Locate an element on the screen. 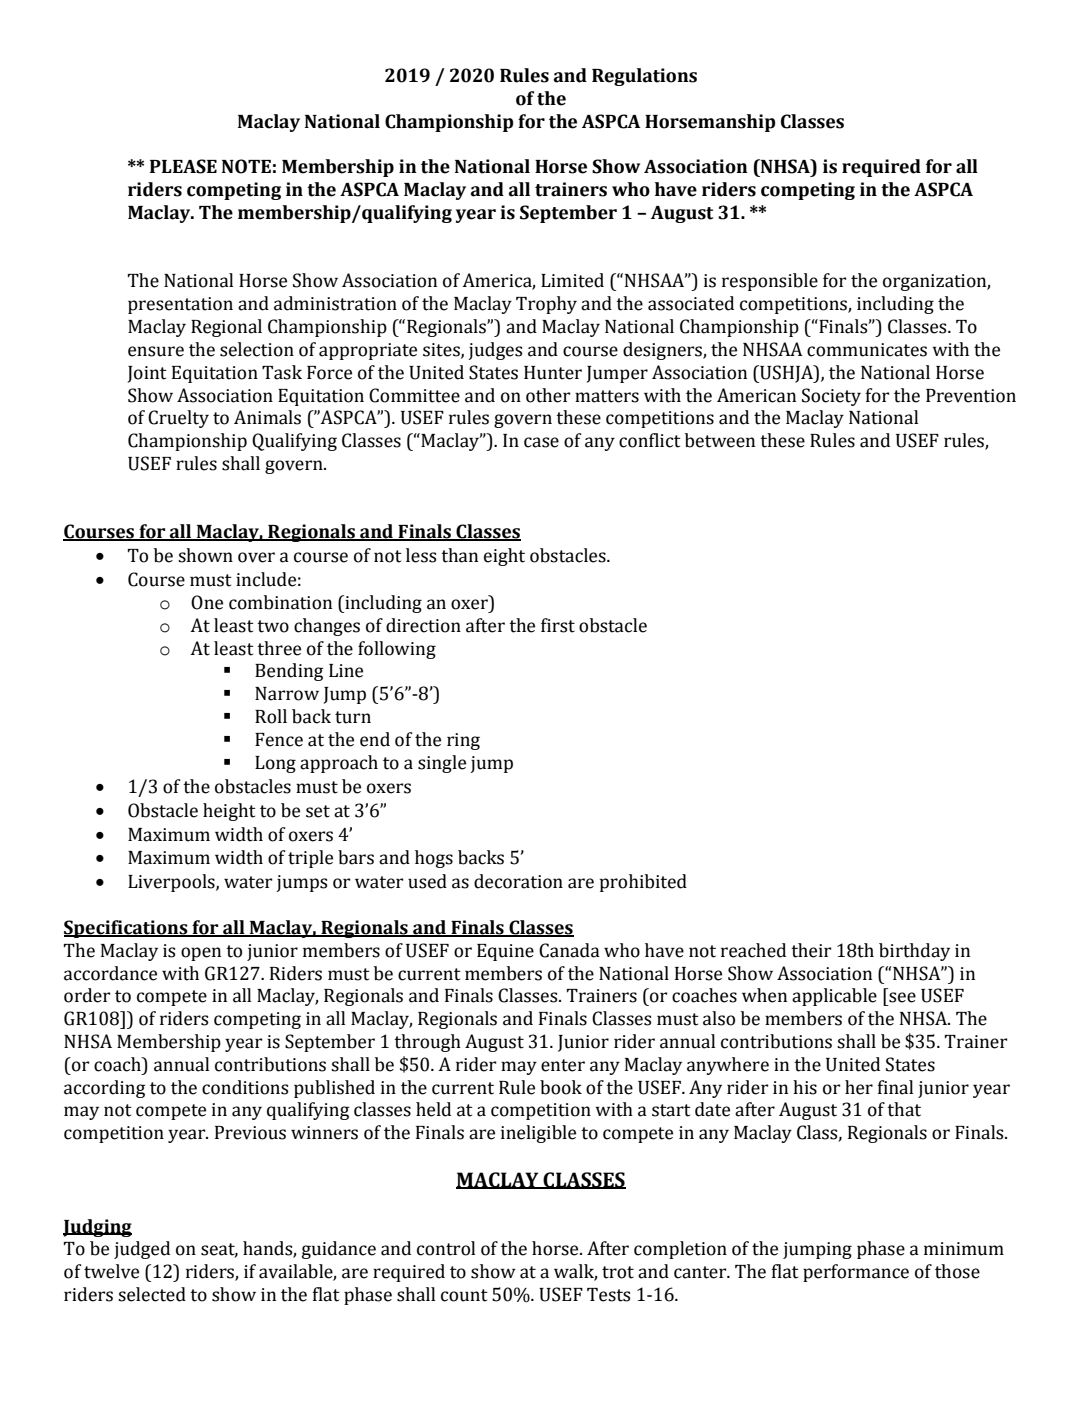  Roll is located at coordinates (271, 716).
